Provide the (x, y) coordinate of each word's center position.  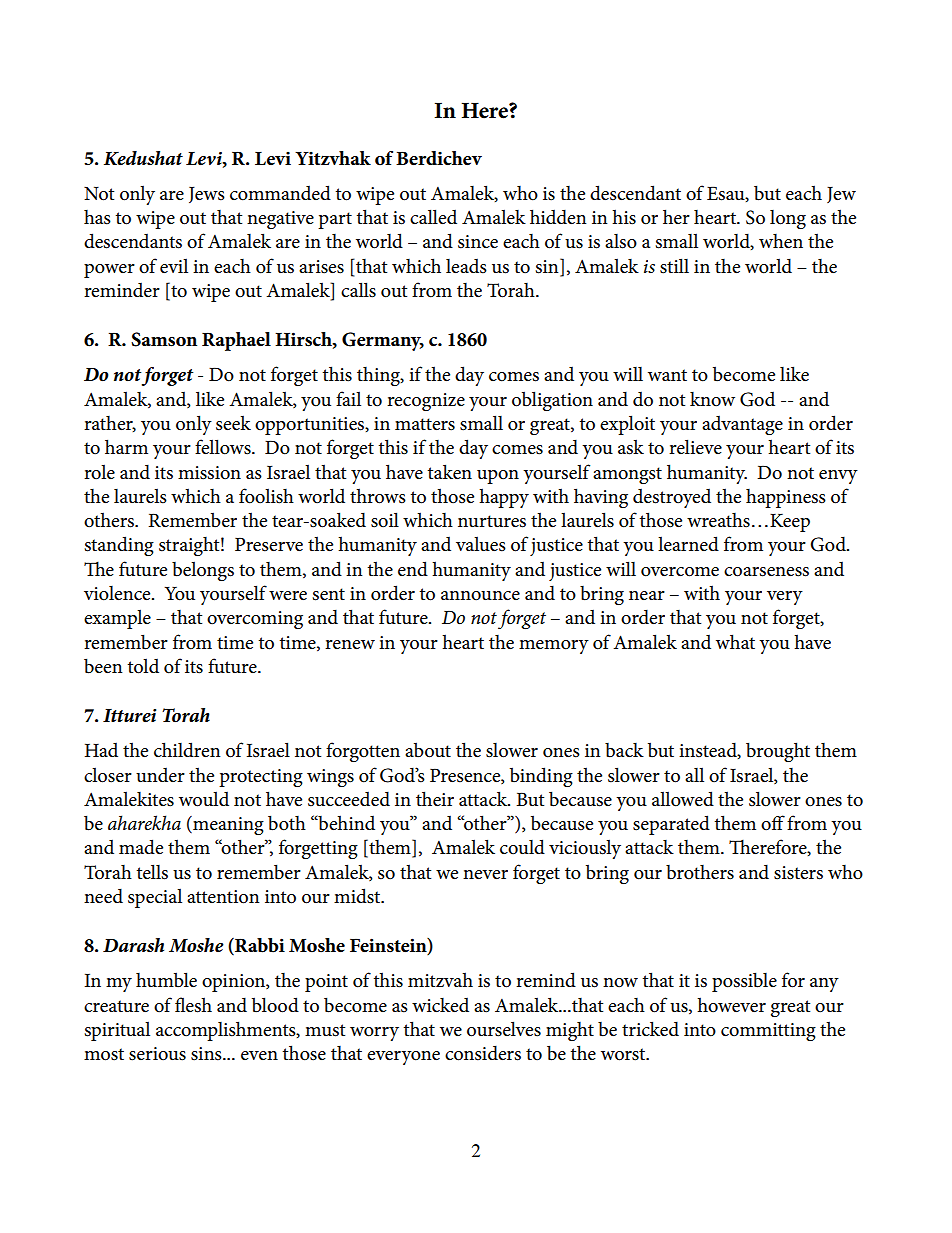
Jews (207, 195)
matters (425, 424)
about (428, 750)
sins (207, 1054)
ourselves (504, 1029)
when (781, 241)
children (187, 750)
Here (486, 110)
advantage (742, 425)
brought (778, 752)
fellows (224, 447)
